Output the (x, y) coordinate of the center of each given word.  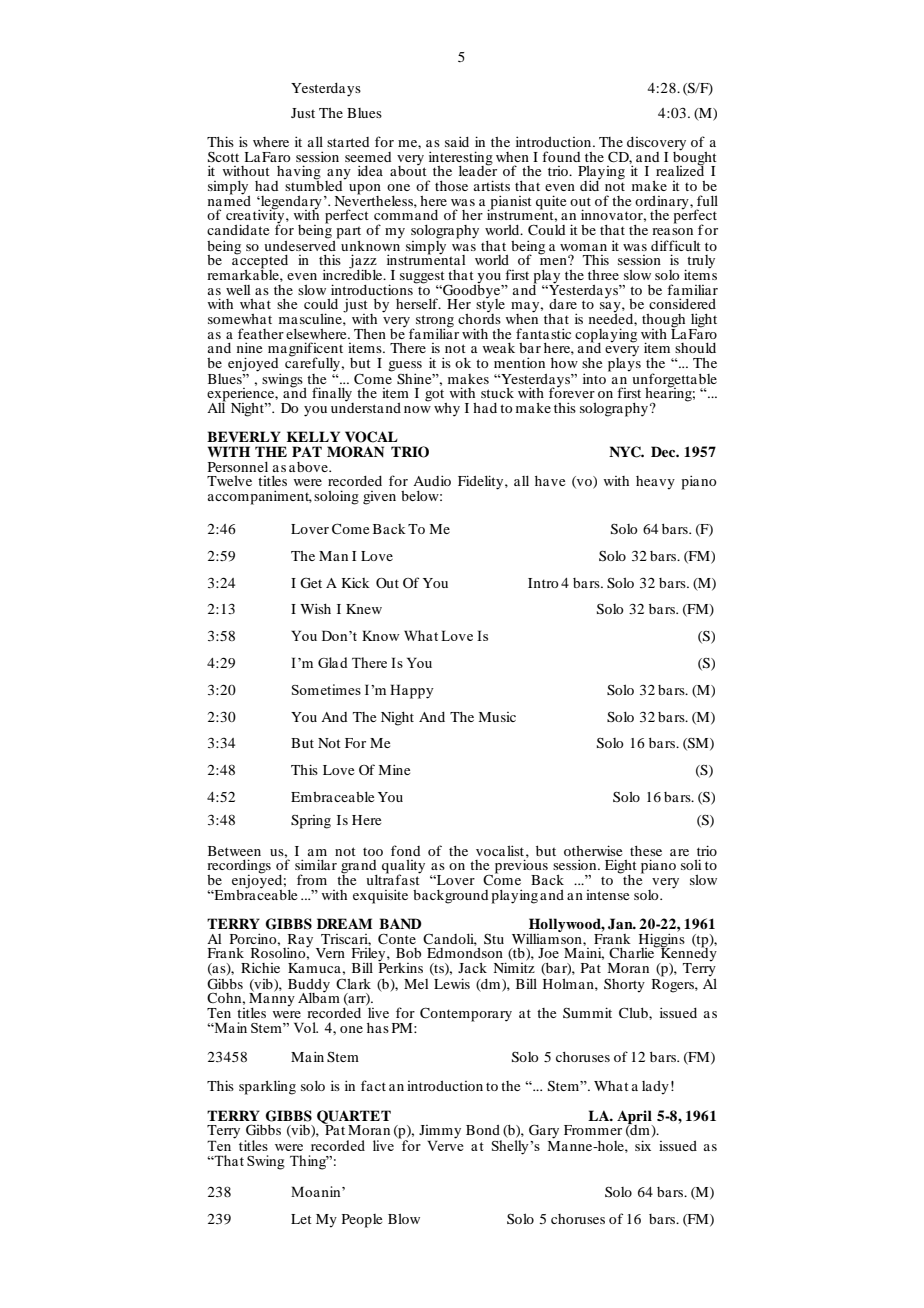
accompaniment (260, 497)
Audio (432, 480)
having (298, 173)
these (646, 851)
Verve (445, 1144)
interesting (461, 159)
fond (405, 850)
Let (301, 1219)
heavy (655, 483)
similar (316, 864)
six (643, 1145)
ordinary (663, 204)
